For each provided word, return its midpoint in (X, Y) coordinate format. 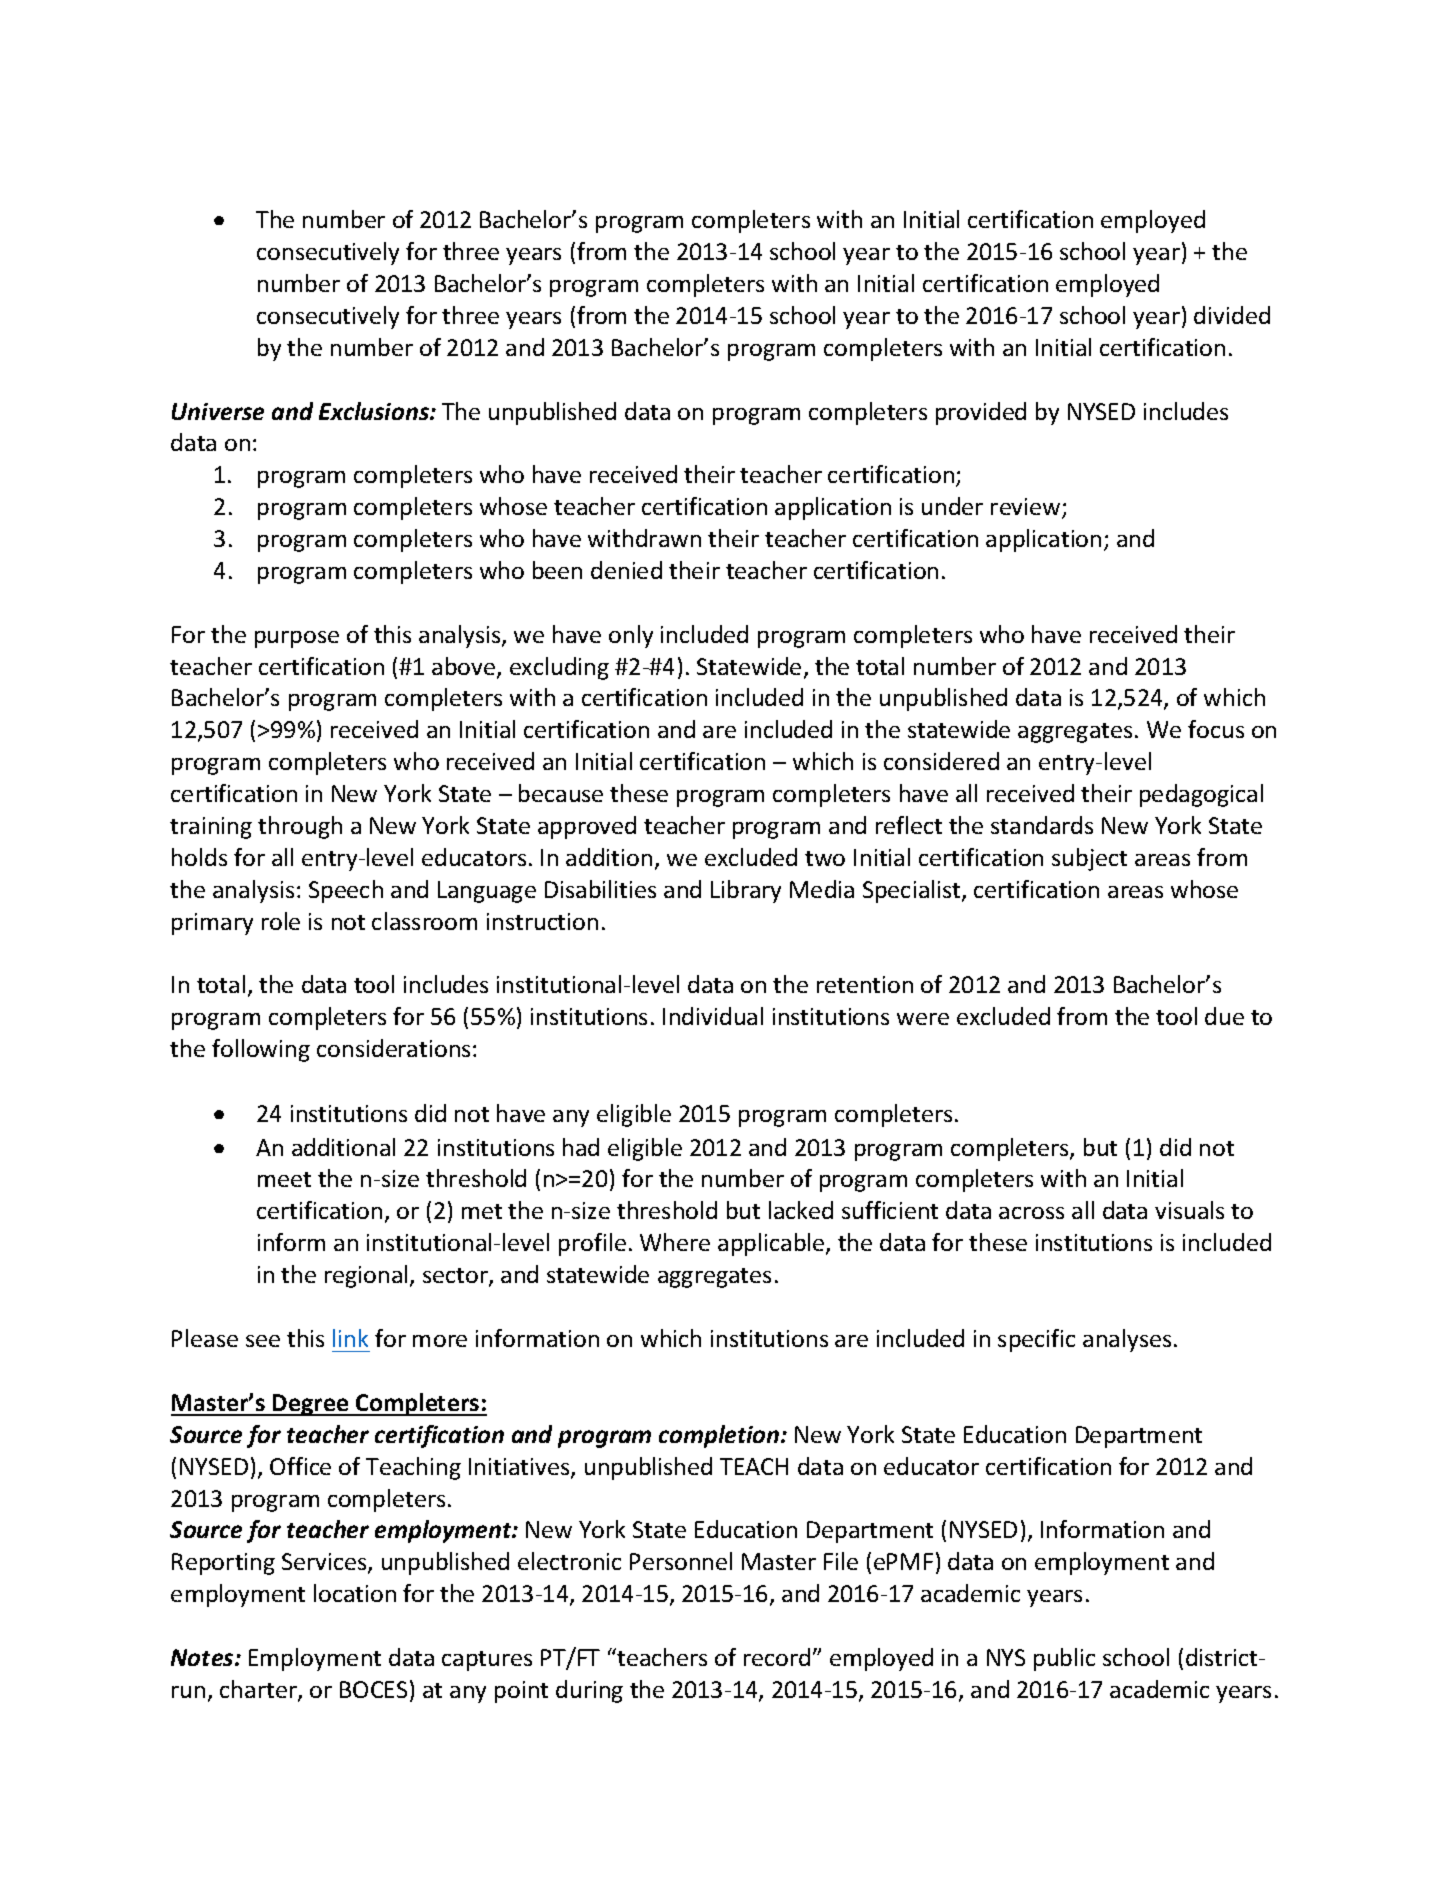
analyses (1127, 1340)
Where (675, 1242)
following (261, 1050)
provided (981, 413)
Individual (713, 1016)
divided (1232, 315)
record (777, 1657)
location (355, 1593)
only (631, 636)
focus (1216, 729)
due (1224, 1016)
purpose (297, 639)
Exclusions (375, 411)
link (350, 1338)
